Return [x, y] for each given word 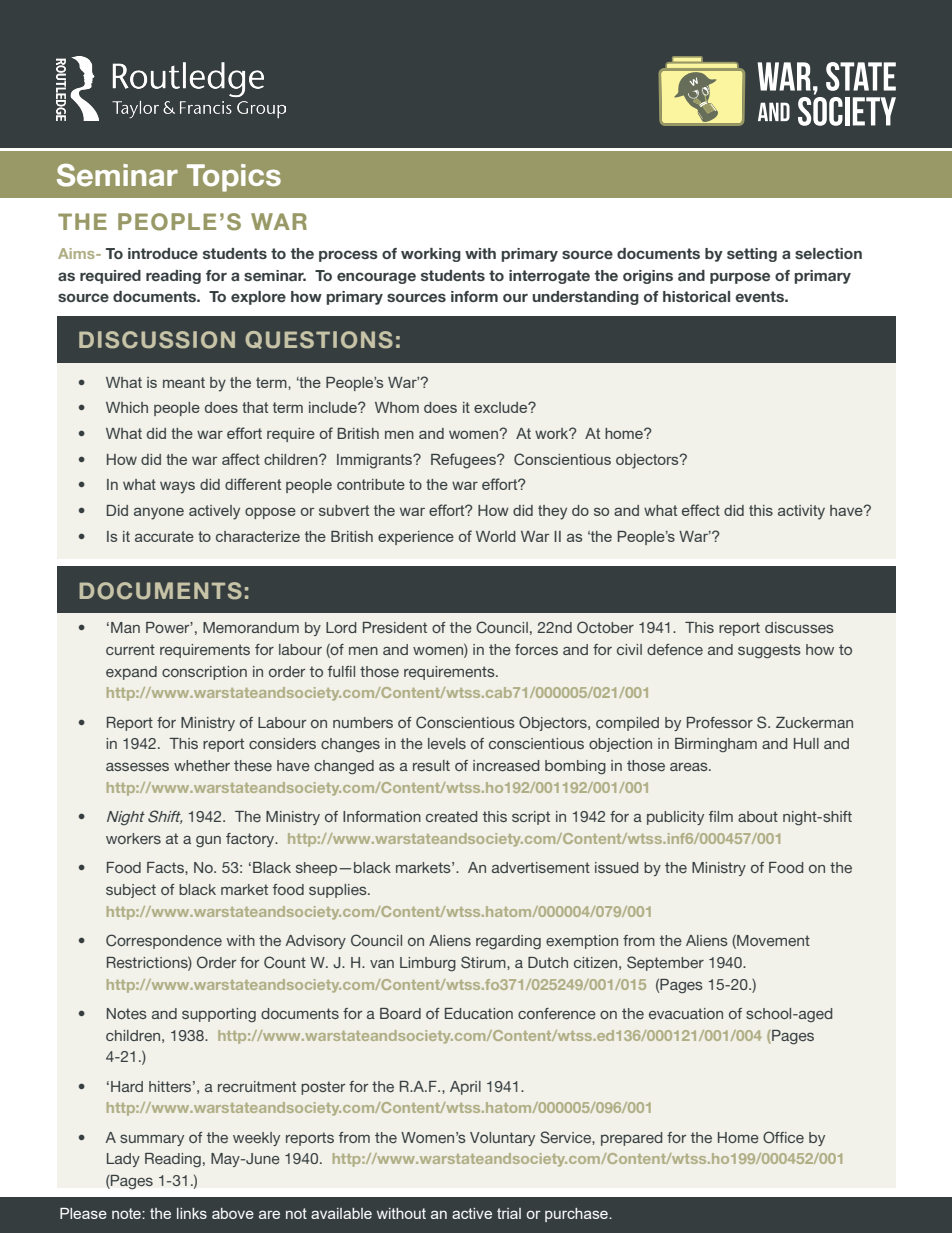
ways [177, 487]
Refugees [464, 461]
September [665, 963]
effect [701, 510]
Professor [720, 722]
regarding [508, 942]
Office [783, 1137]
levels [447, 743]
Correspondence [164, 941]
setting [752, 255]
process [348, 256]
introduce [163, 254]
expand [131, 673]
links [192, 1213]
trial [509, 1213]
